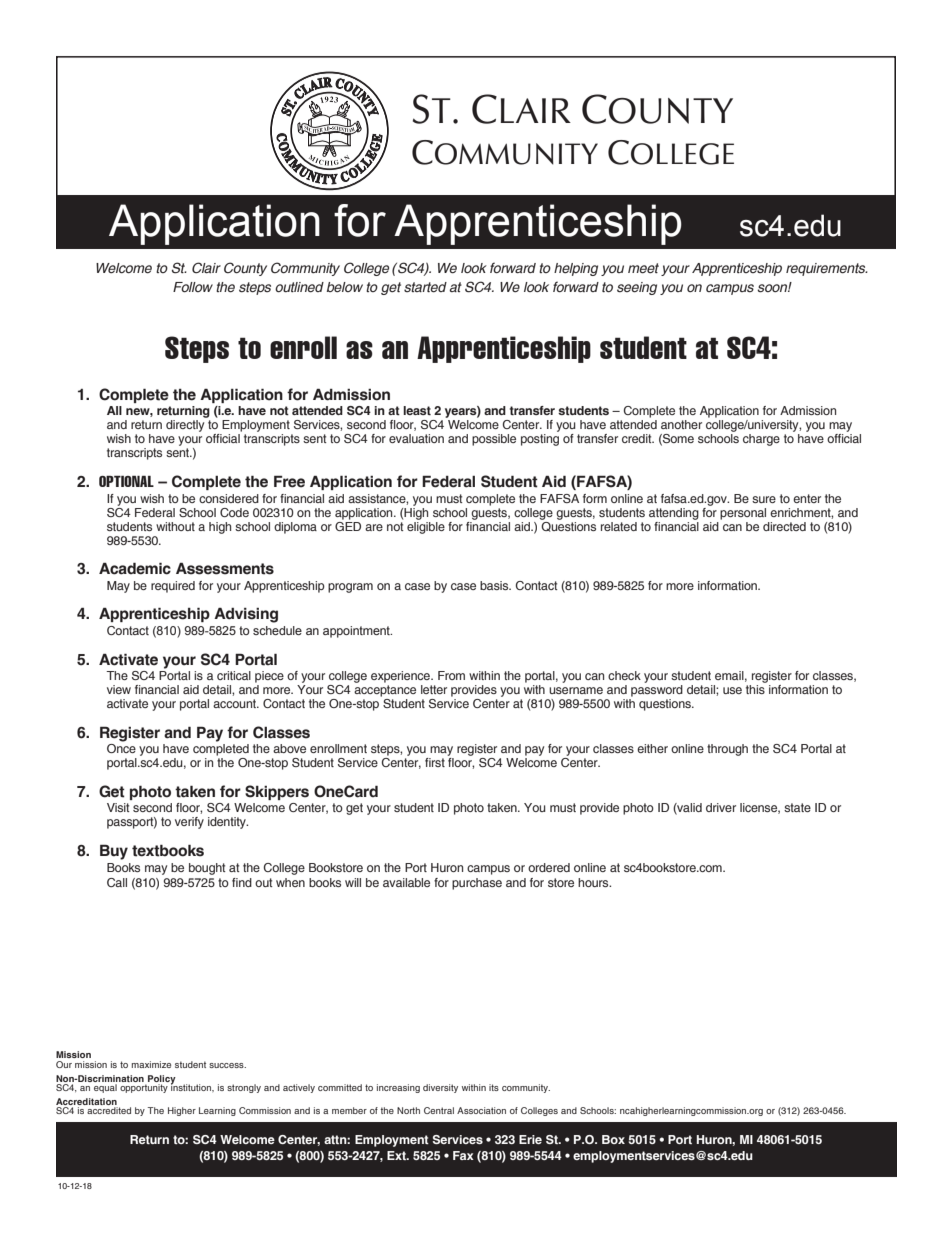 This screenshot has height=1233, width=952. What do you see at coordinates (242, 882) in the screenshot?
I see `find` at bounding box center [242, 882].
